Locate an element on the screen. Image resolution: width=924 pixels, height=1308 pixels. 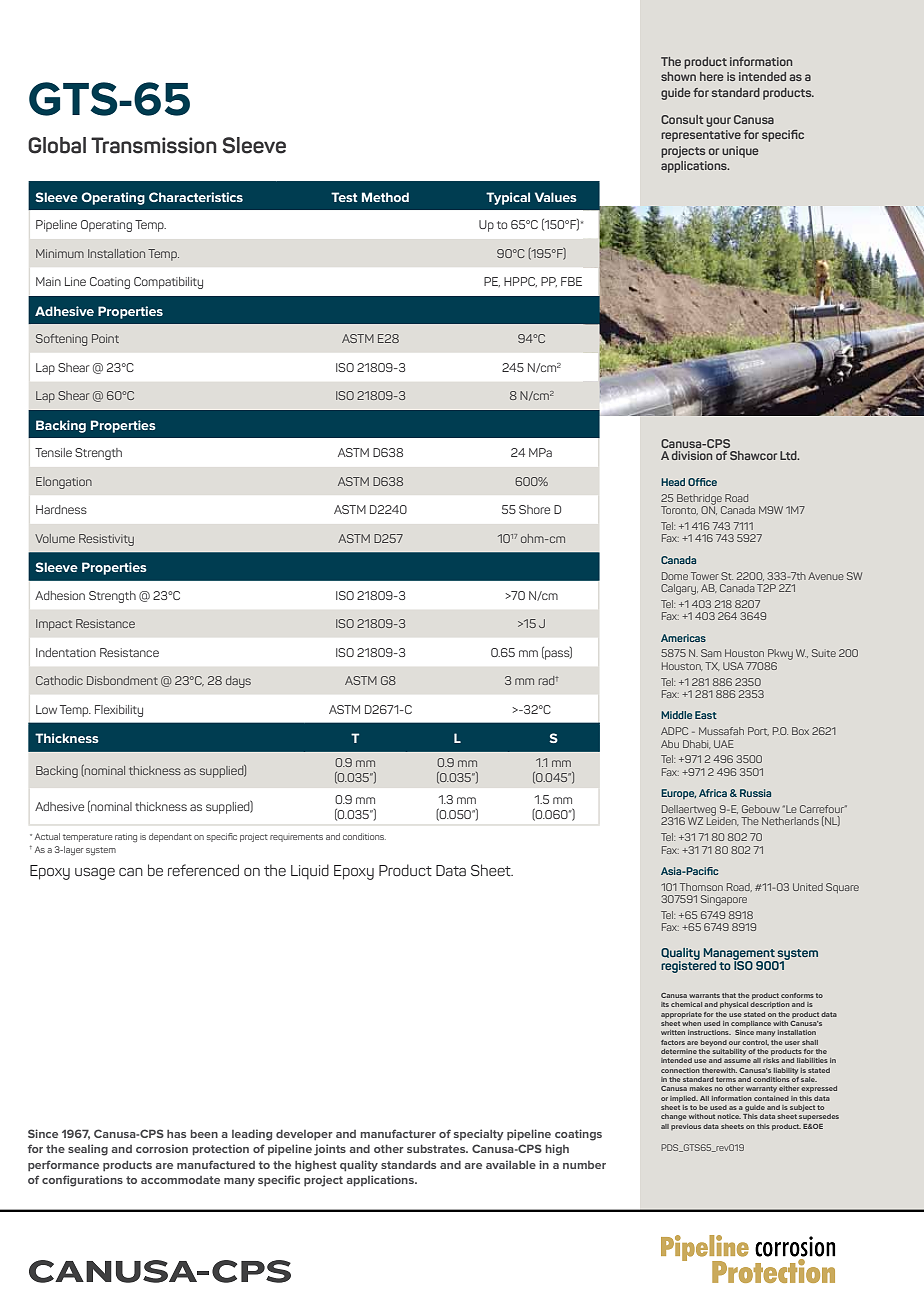
Shore is located at coordinates (534, 509).
